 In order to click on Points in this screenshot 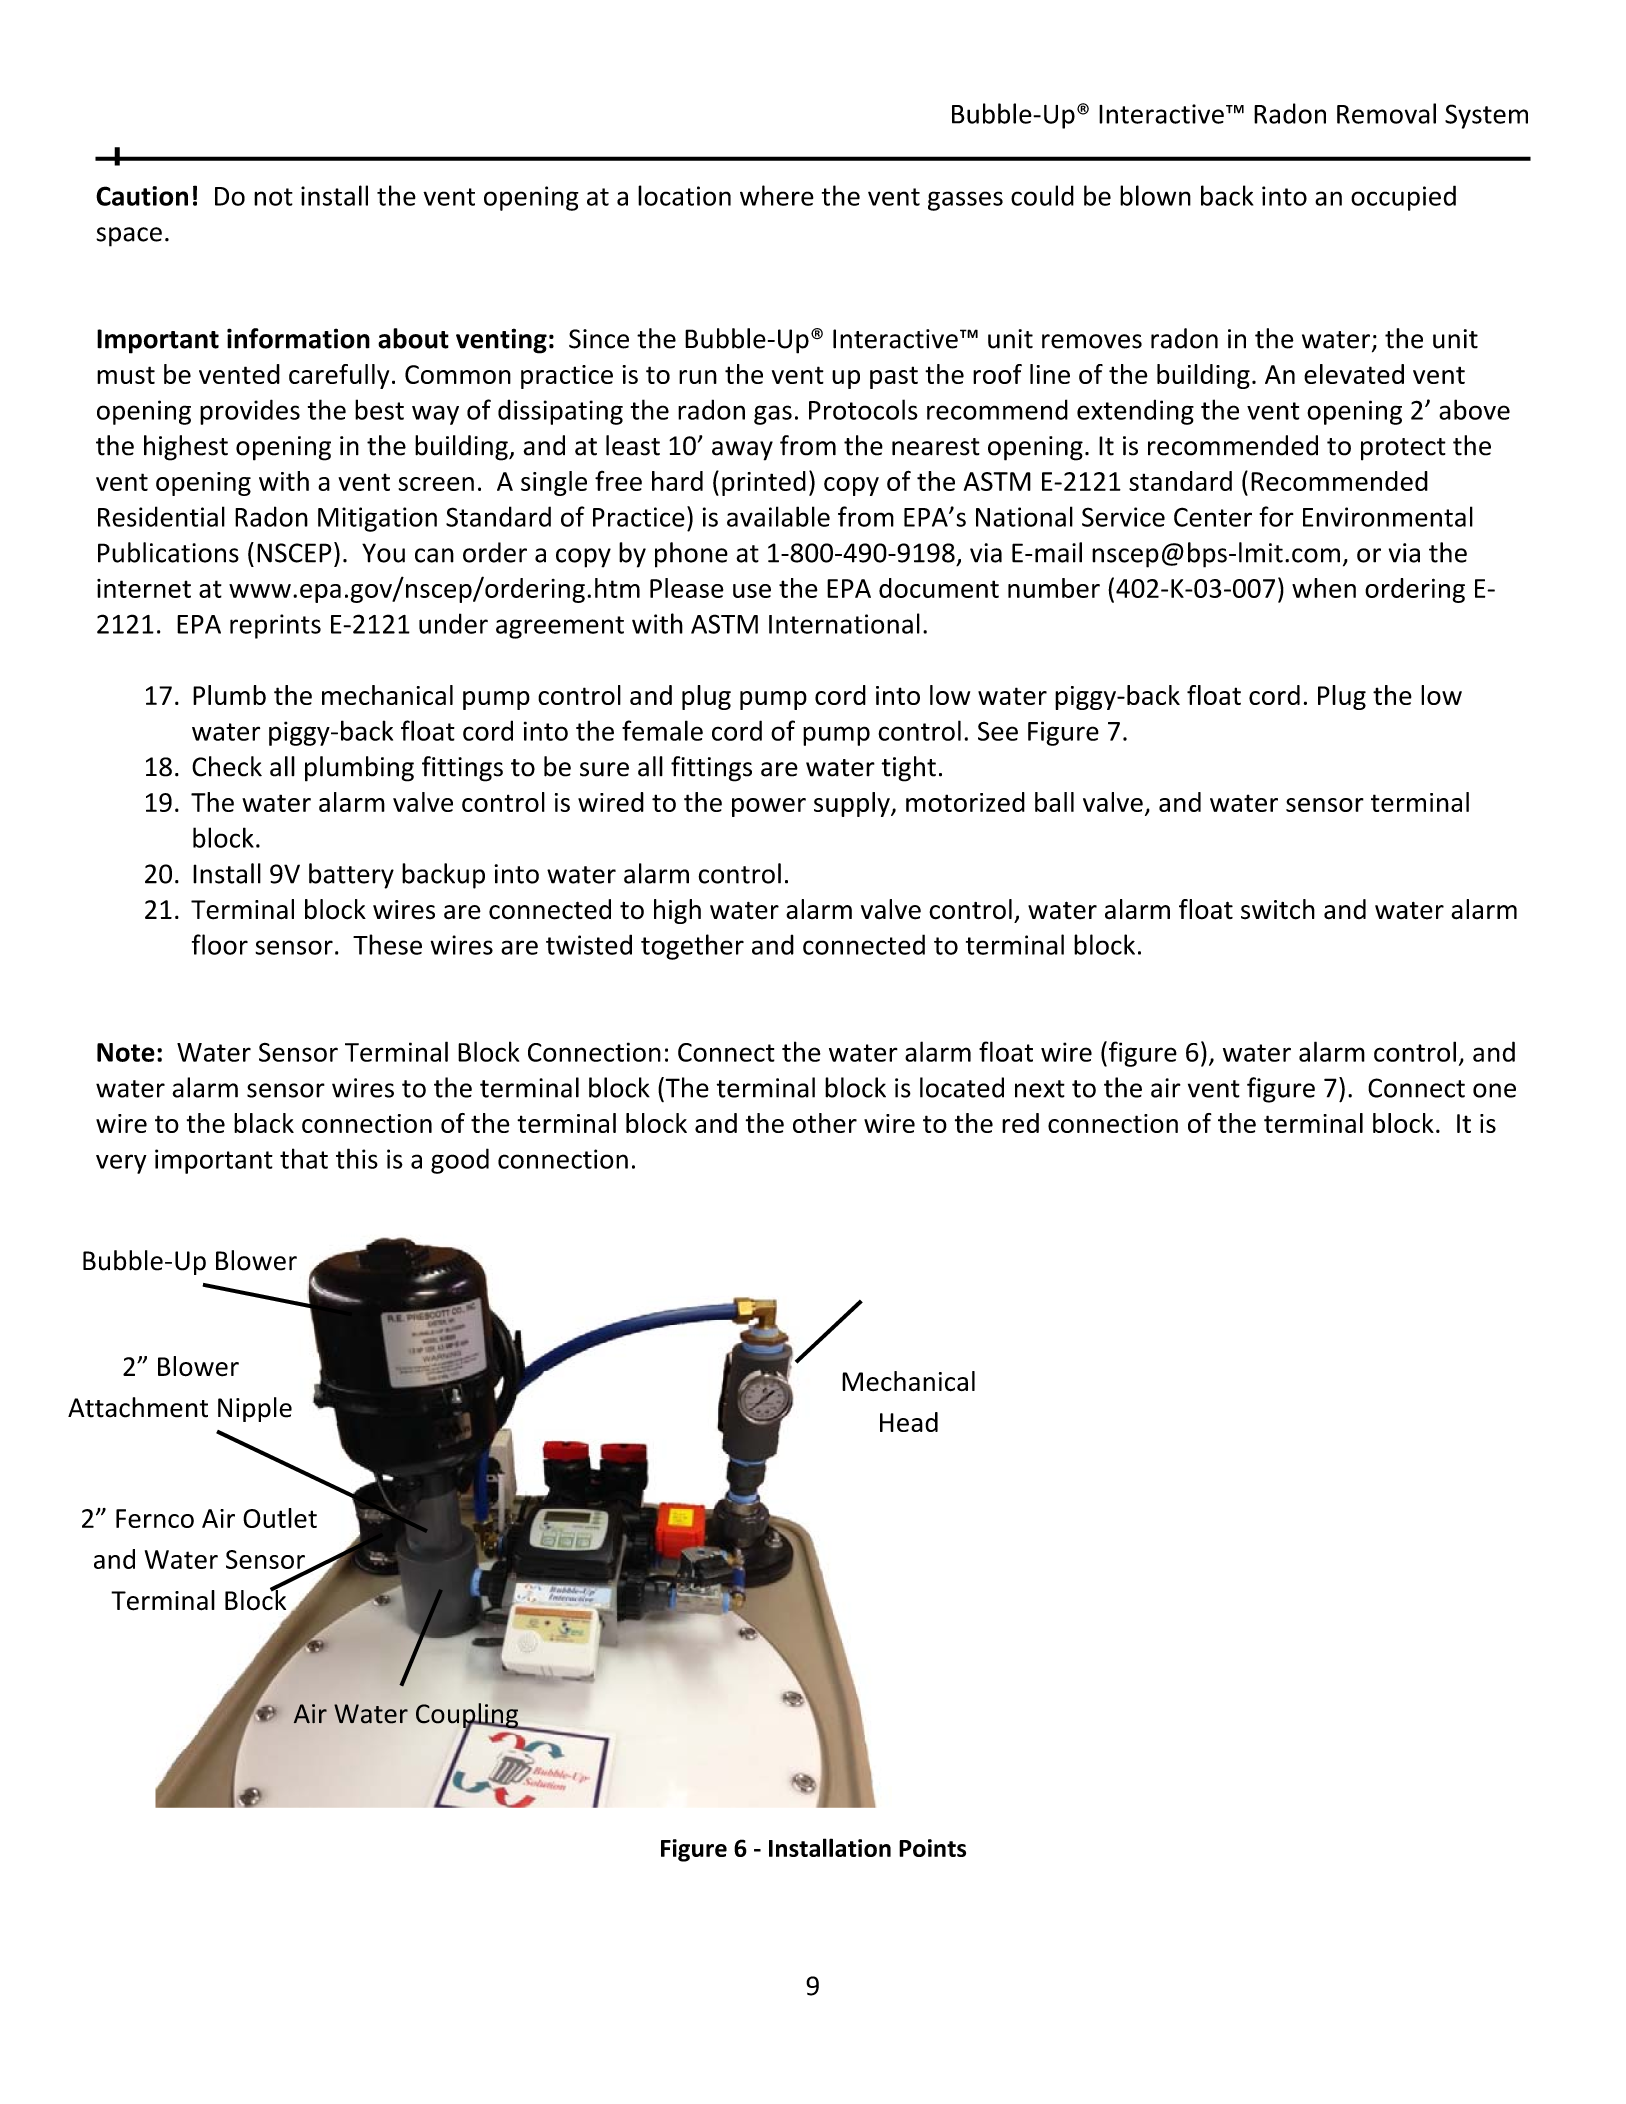, I will do `click(932, 1848)`.
